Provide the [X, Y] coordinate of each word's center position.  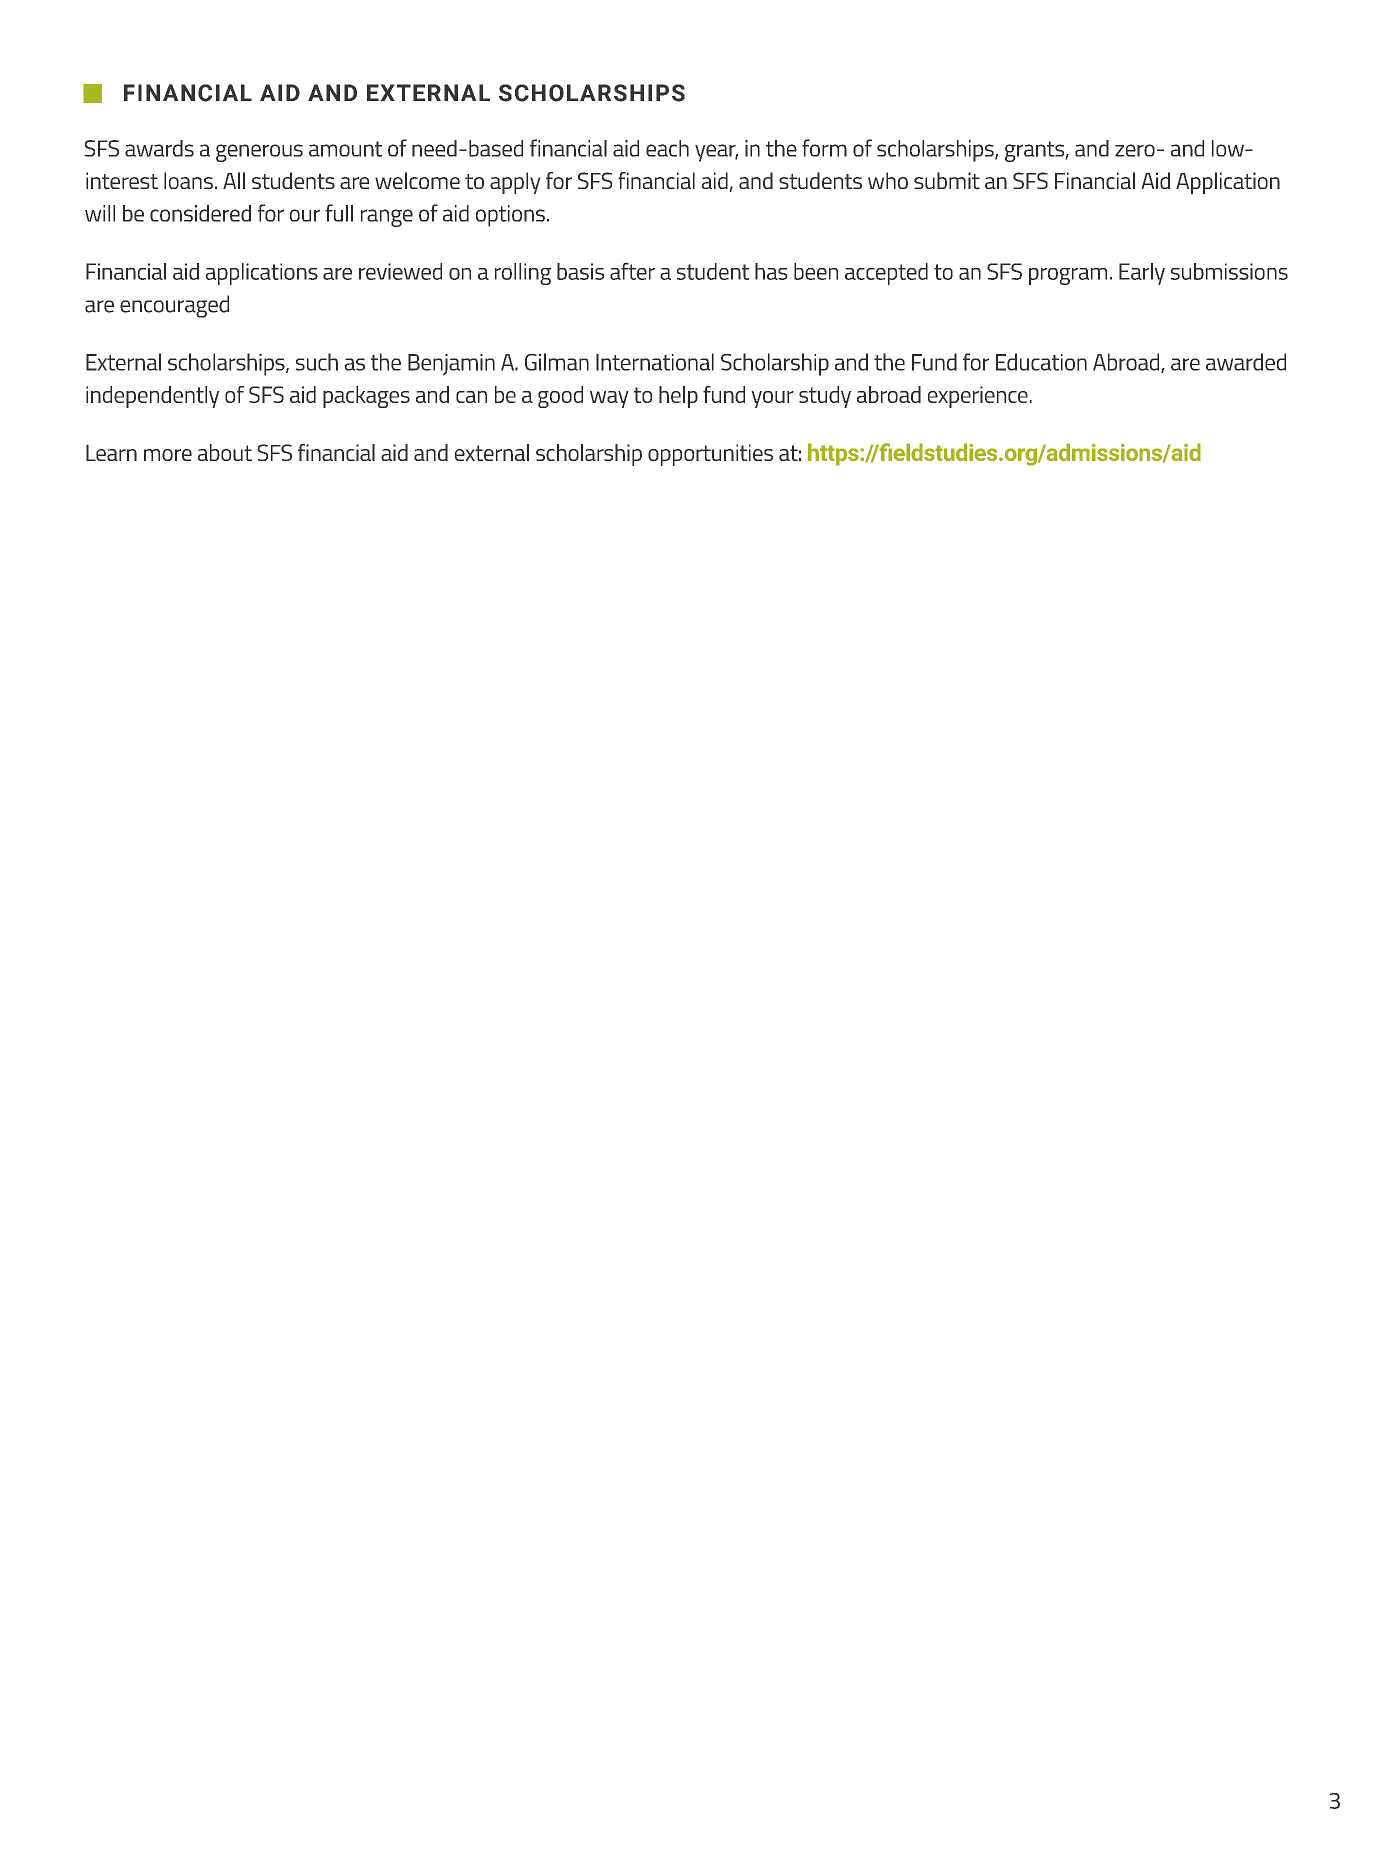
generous [259, 153]
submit [947, 181]
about [225, 452]
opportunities [710, 455]
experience [978, 397]
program [1068, 276]
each [667, 148]
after [632, 271]
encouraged [174, 306]
